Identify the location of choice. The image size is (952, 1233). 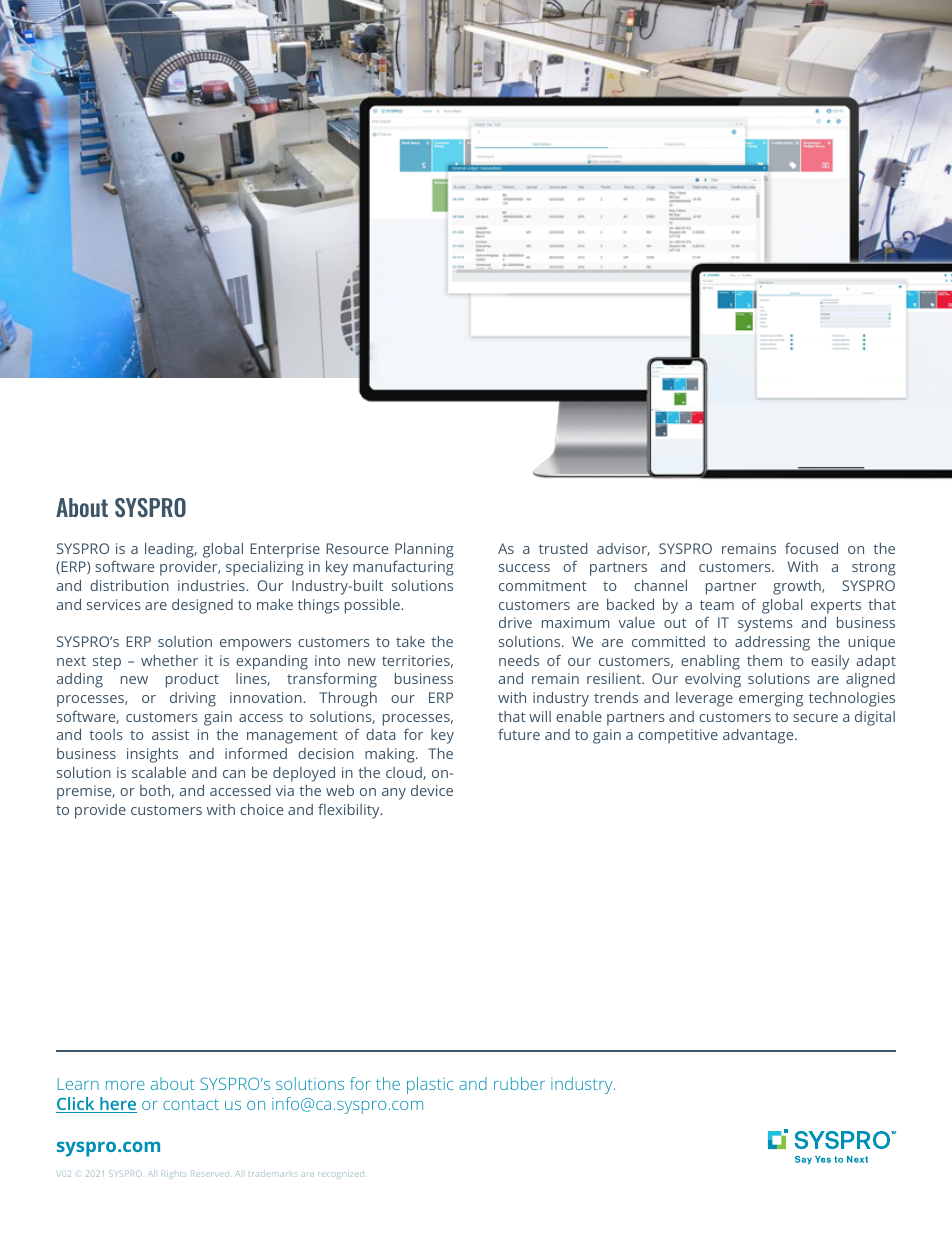
(261, 809).
